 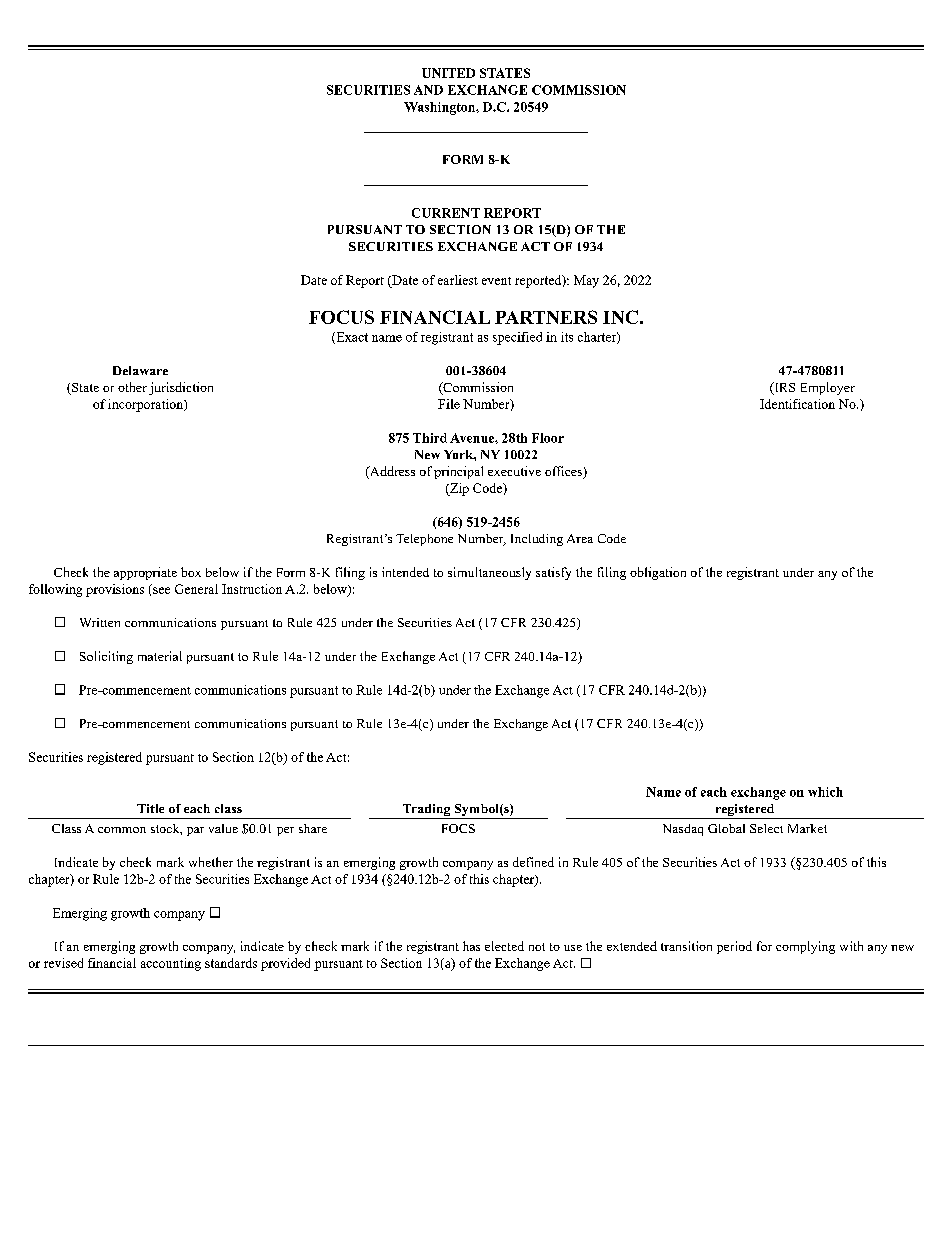 I want to click on May, so click(x=586, y=281).
